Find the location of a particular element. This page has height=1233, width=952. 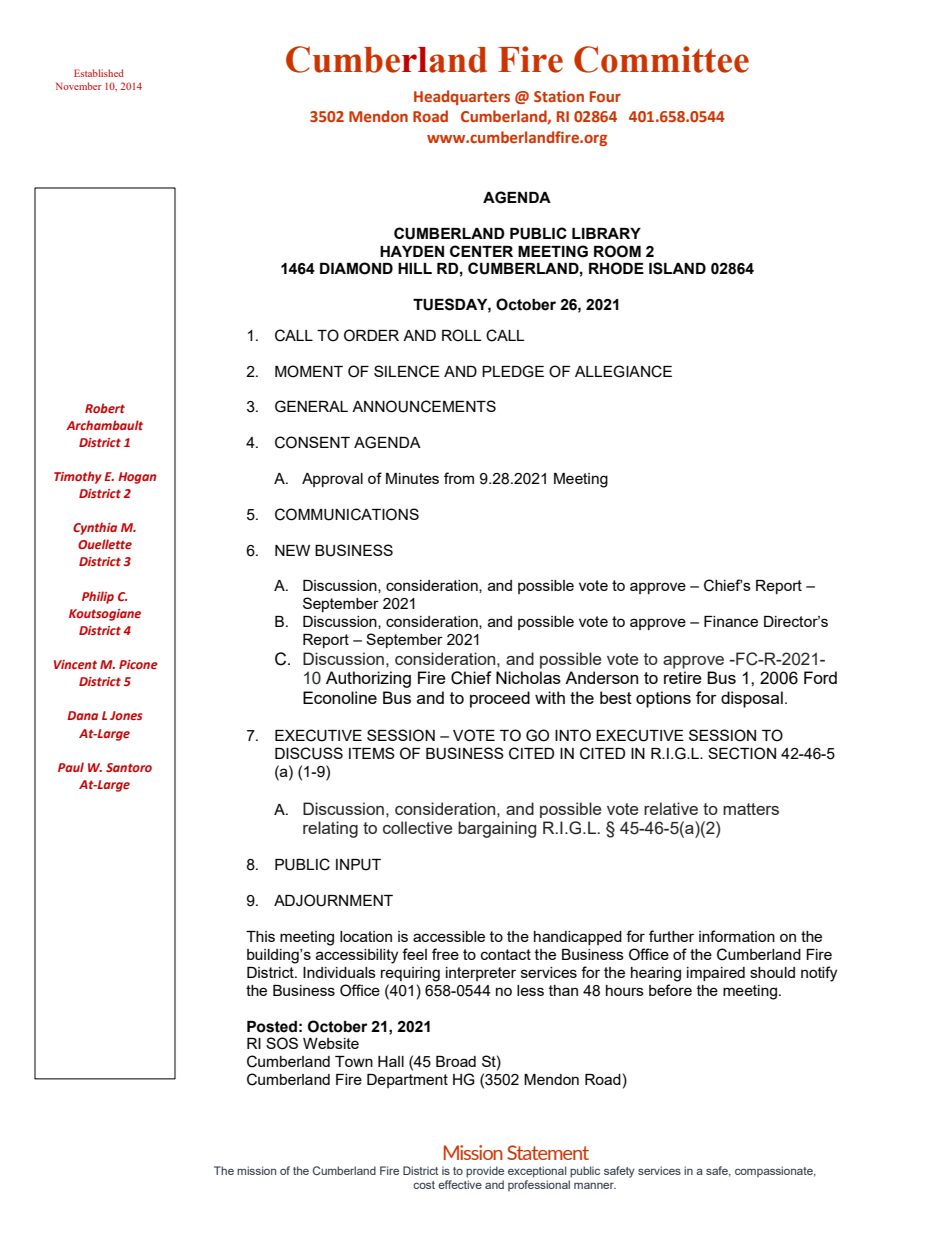

Authorizing is located at coordinates (368, 679).
